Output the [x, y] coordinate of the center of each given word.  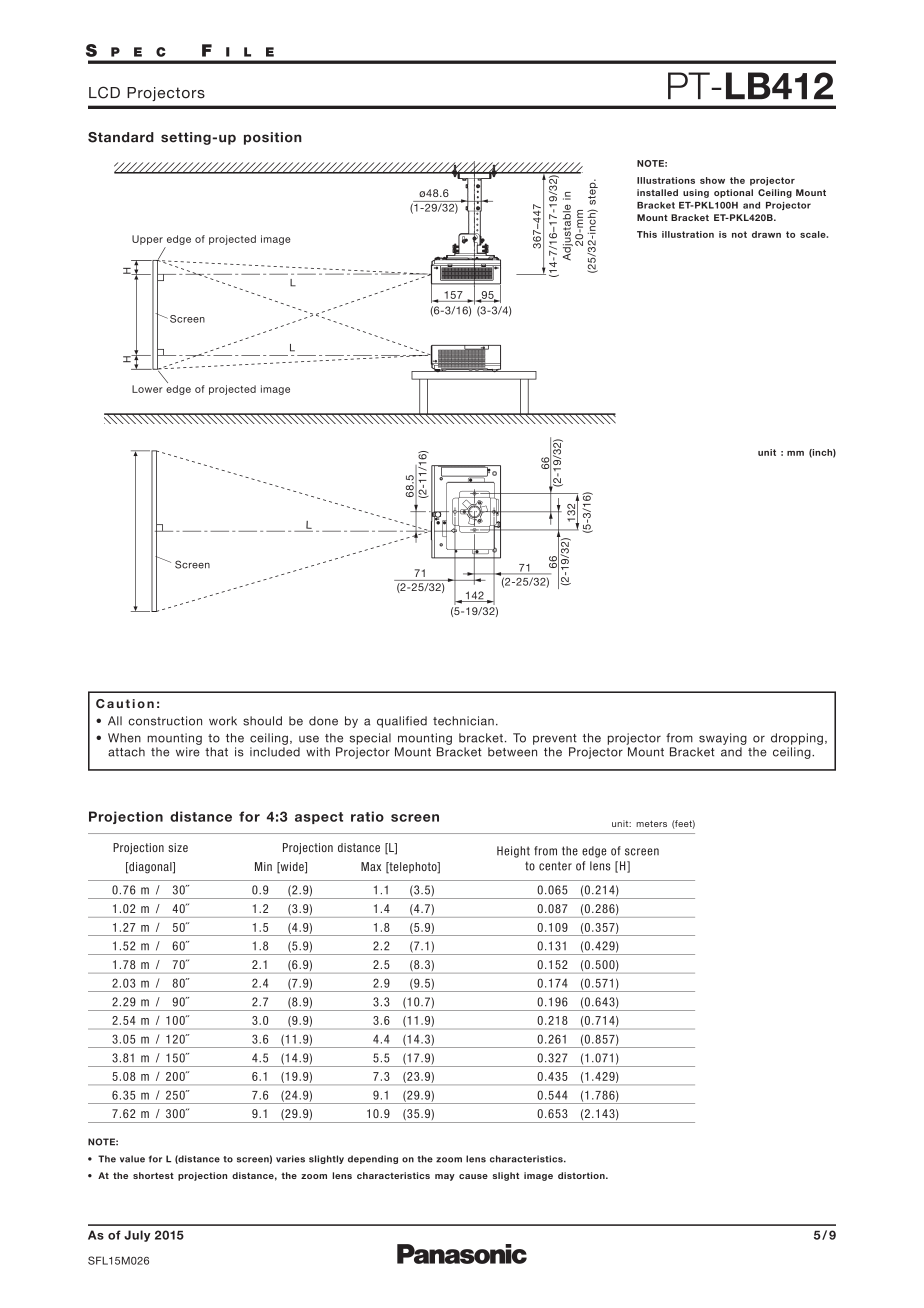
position [273, 138]
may [445, 1177]
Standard [121, 137]
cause [473, 1176]
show [712, 180]
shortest [153, 1175]
